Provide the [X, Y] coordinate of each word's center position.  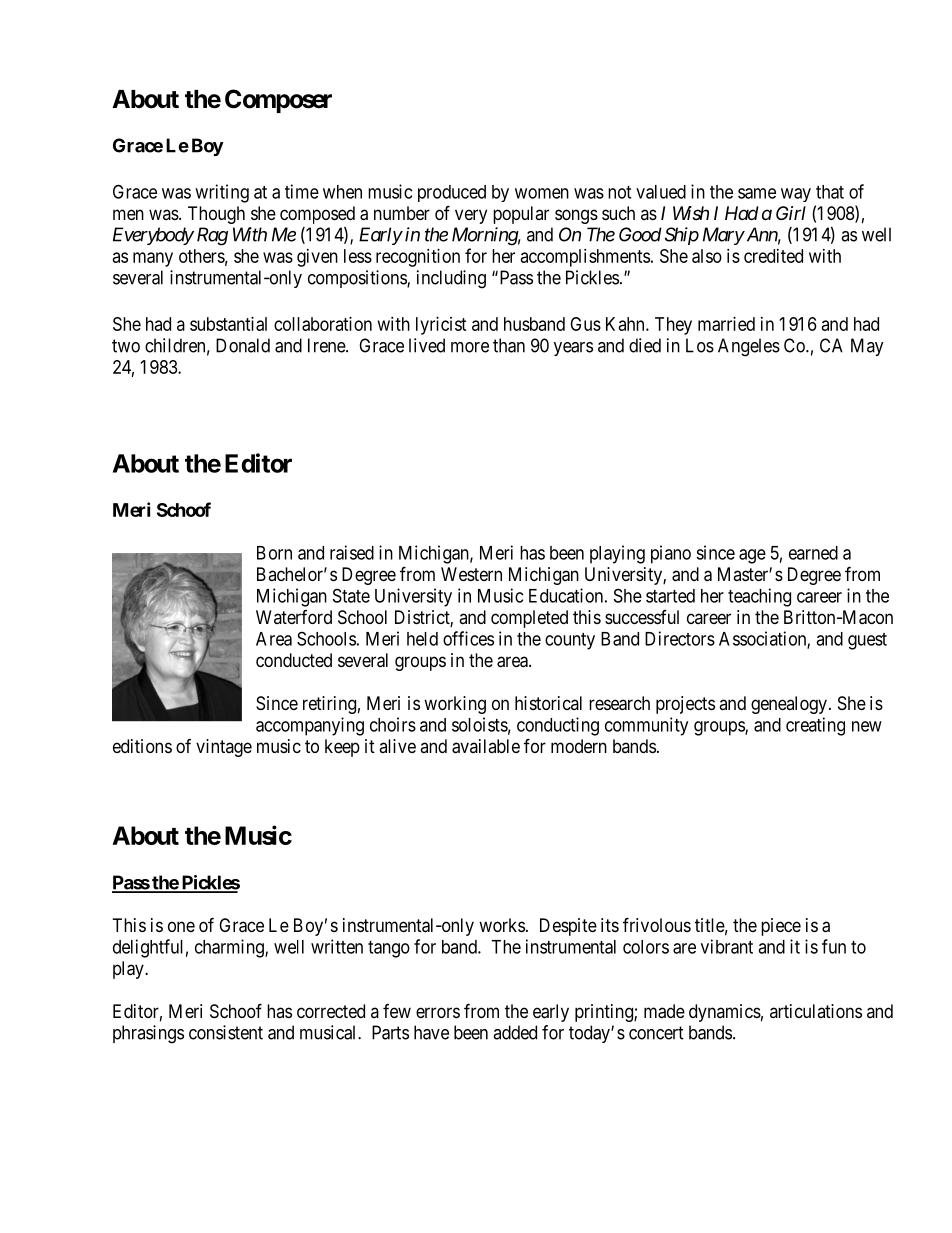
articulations [816, 1011]
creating [815, 726]
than [509, 345]
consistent [226, 1032]
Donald [243, 345]
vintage [224, 748]
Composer [278, 101]
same [757, 193]
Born [274, 553]
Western [471, 574]
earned [813, 553]
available [486, 746]
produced [452, 193]
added [515, 1032]
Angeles [749, 347]
